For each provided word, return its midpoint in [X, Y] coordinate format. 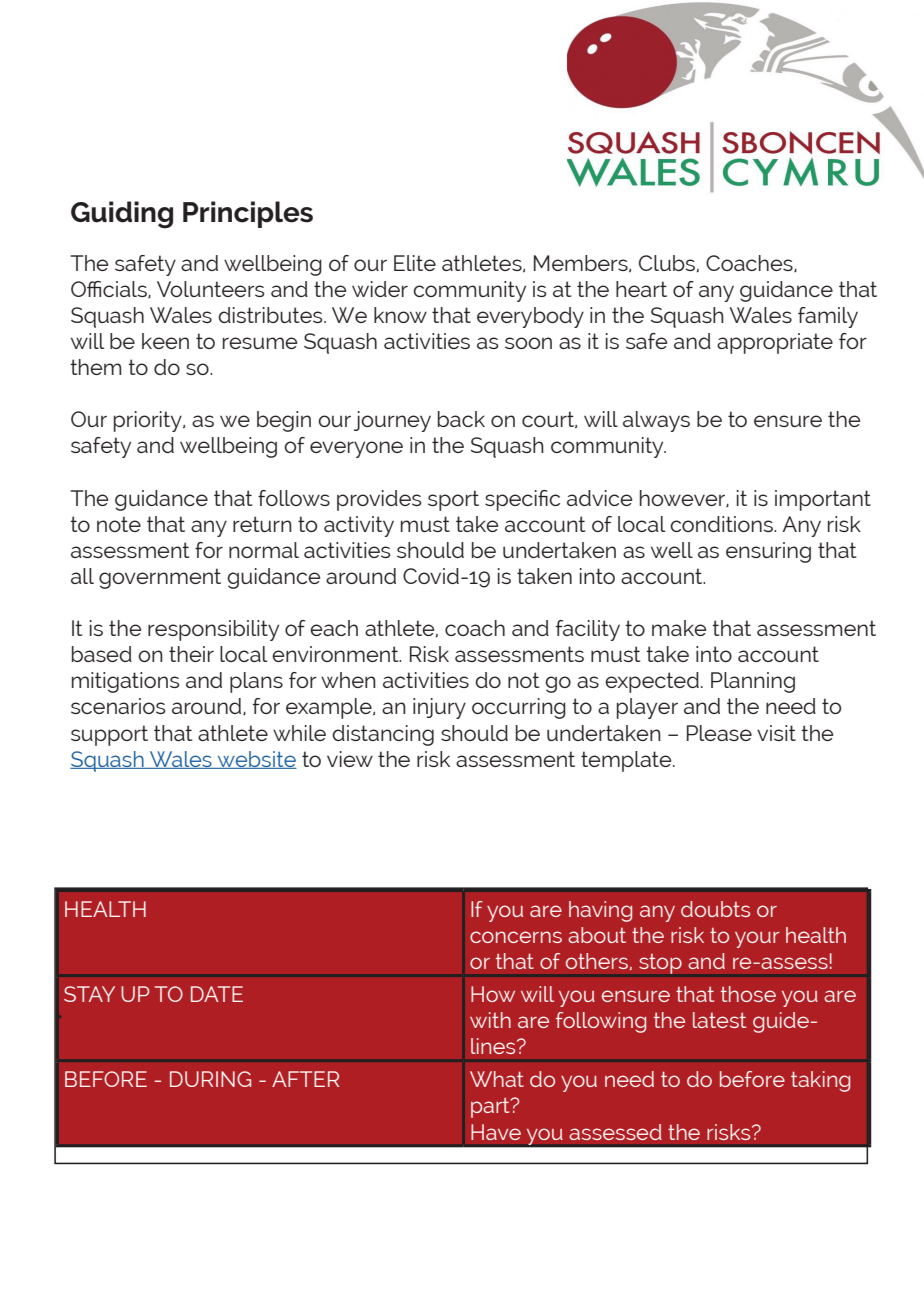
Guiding [122, 215]
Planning [753, 682]
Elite [415, 263]
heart [641, 289]
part [491, 1107]
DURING [210, 1079]
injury [439, 708]
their [191, 654]
